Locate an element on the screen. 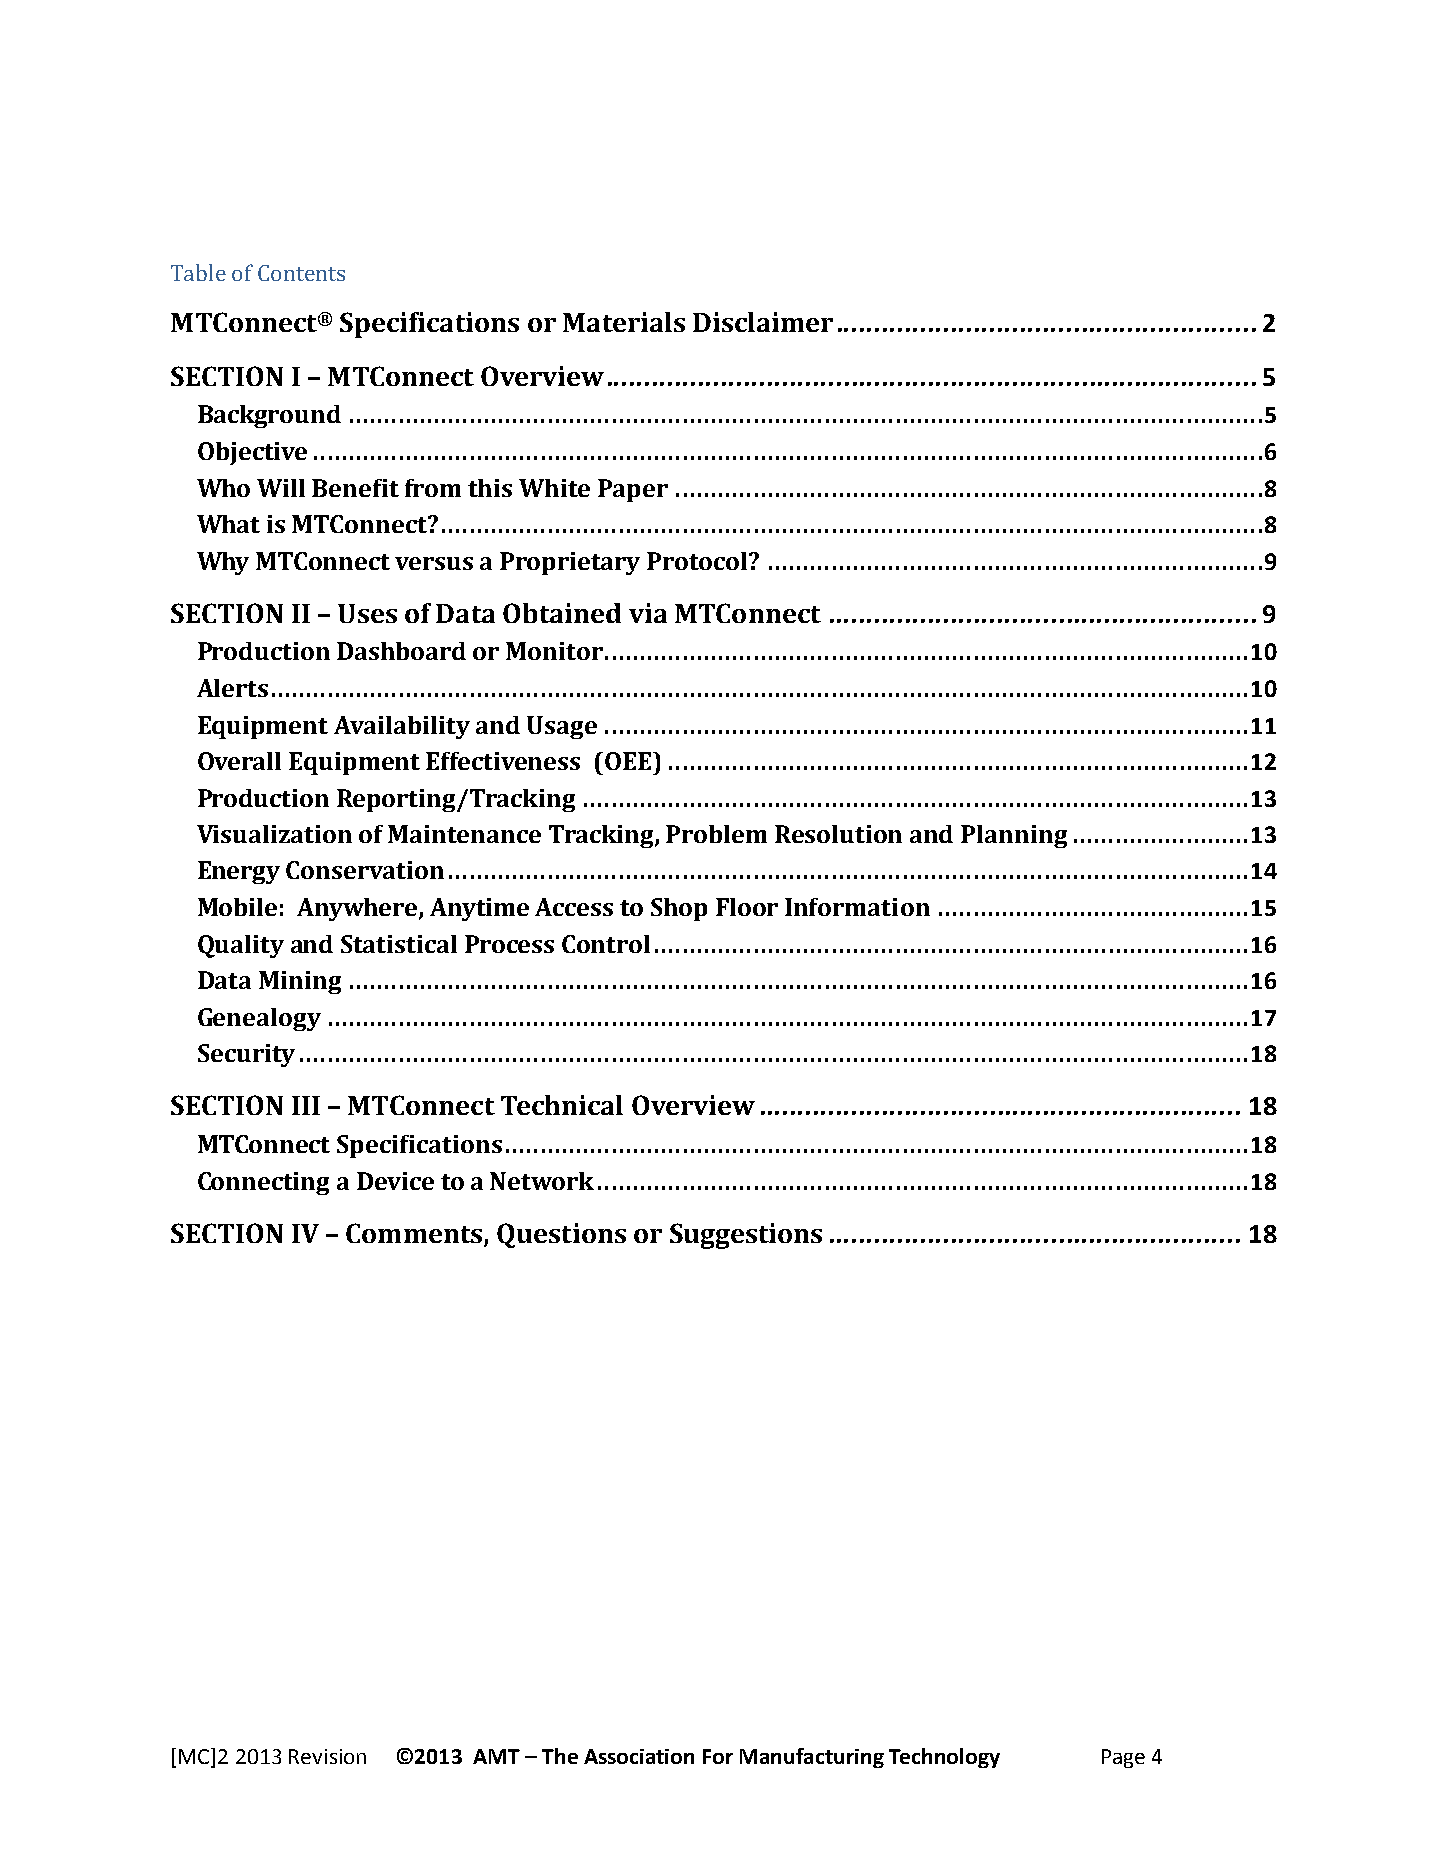  Information is located at coordinates (857, 907).
